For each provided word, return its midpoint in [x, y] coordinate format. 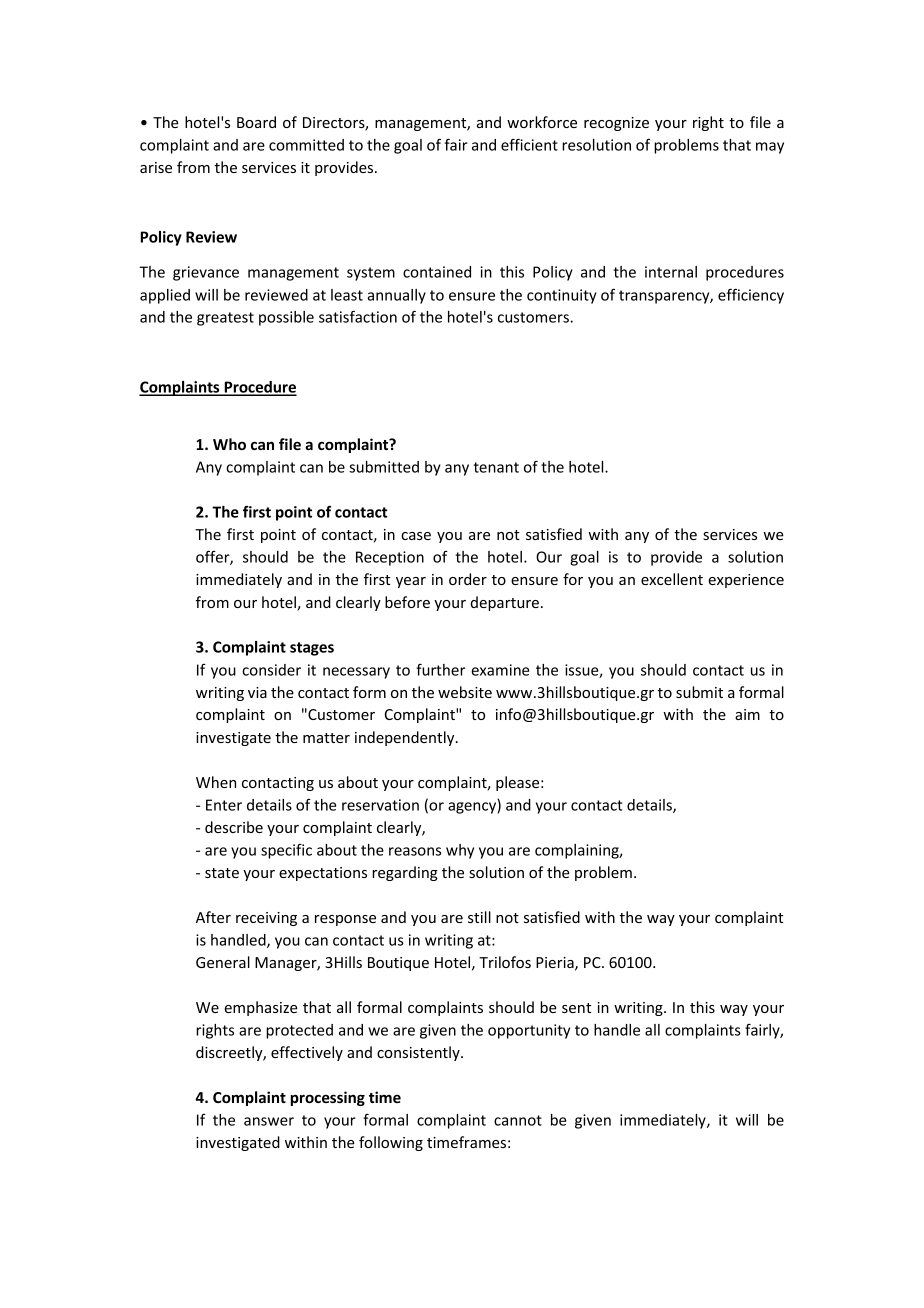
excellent [672, 579]
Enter [224, 805]
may [770, 148]
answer [269, 1121]
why [460, 851]
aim [747, 714]
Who [229, 444]
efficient [529, 144]
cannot [518, 1120]
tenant [496, 467]
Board [256, 122]
